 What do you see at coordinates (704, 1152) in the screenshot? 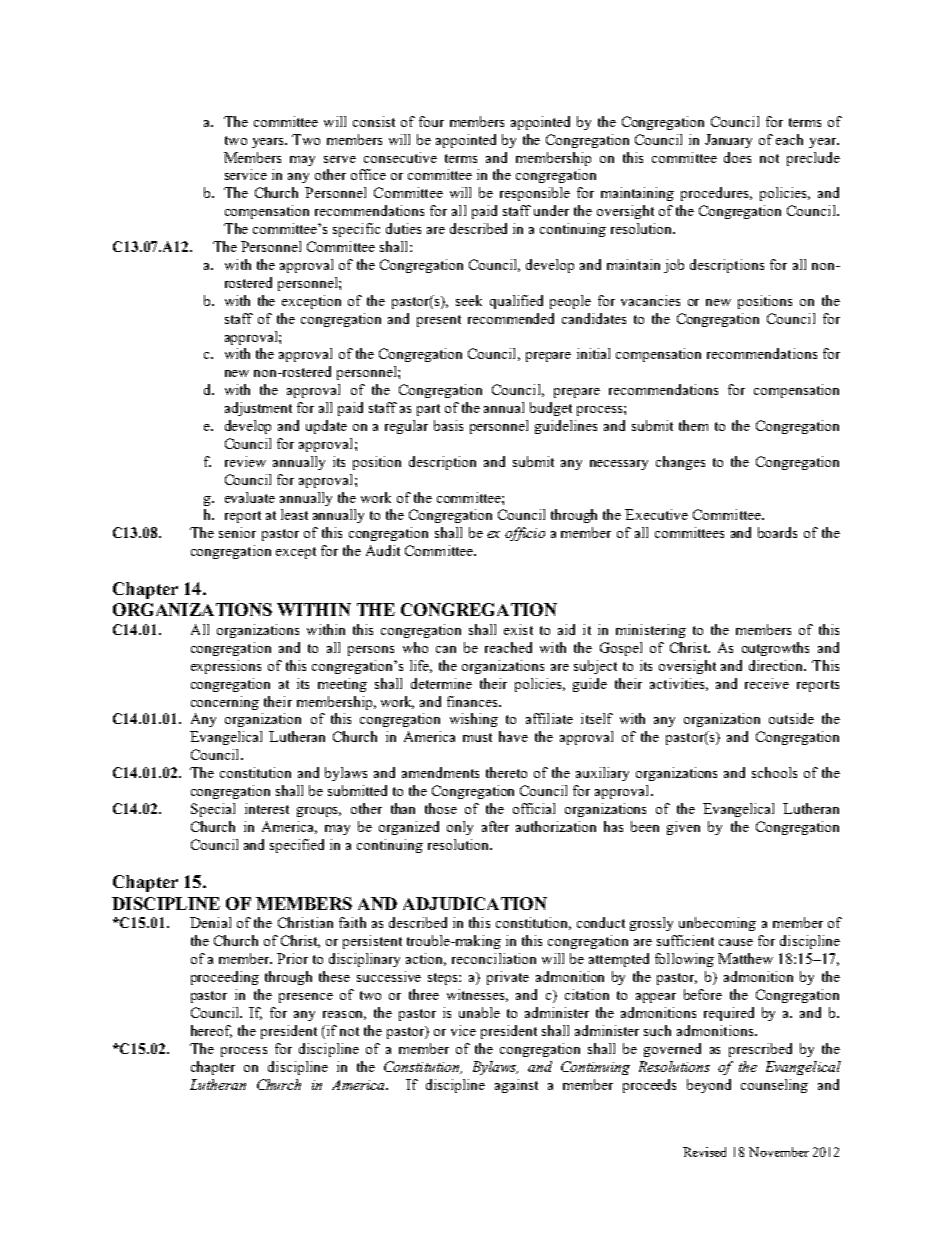
I see `Revised` at bounding box center [704, 1152].
